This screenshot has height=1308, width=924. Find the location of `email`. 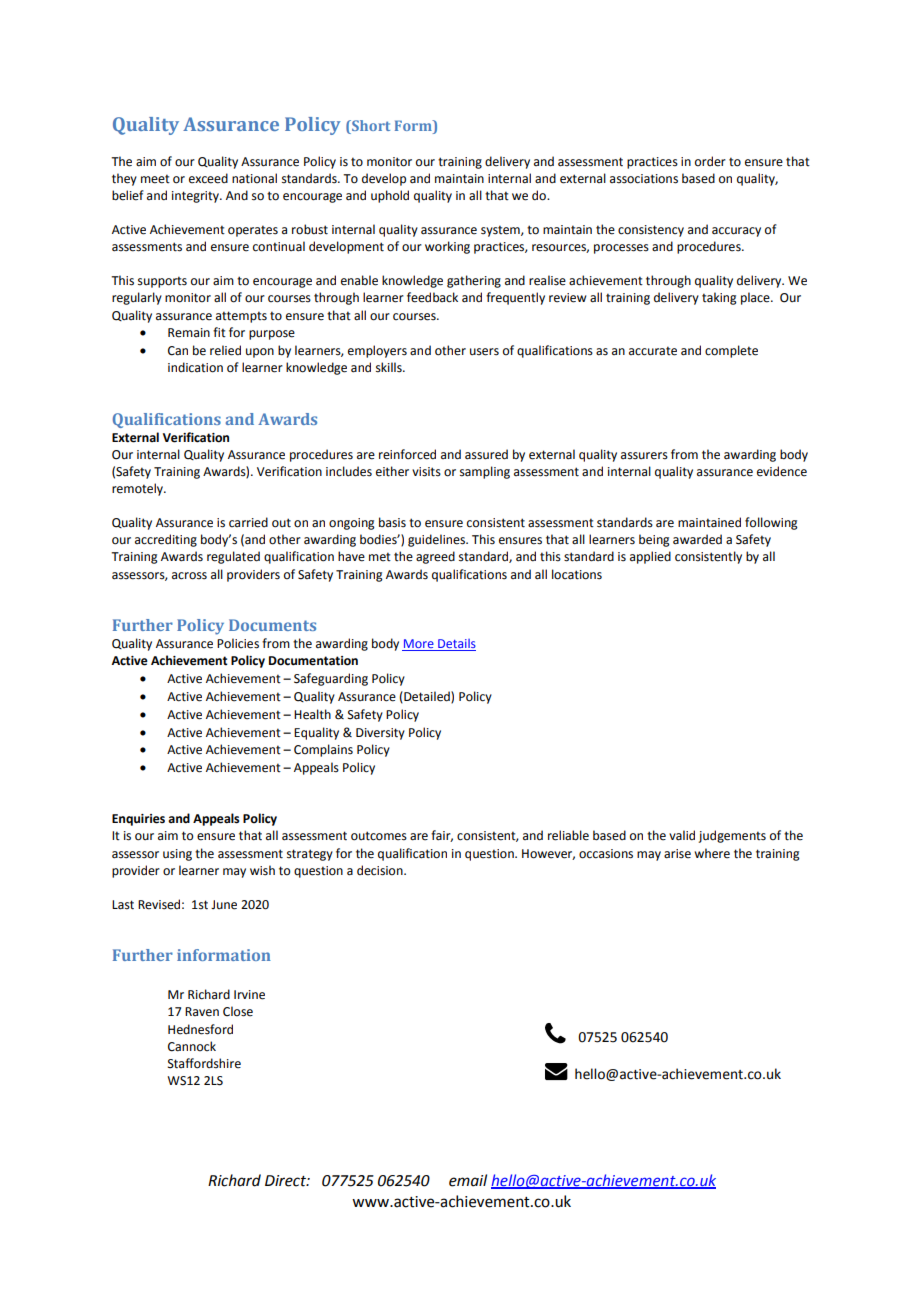

email is located at coordinates (468, 1180).
